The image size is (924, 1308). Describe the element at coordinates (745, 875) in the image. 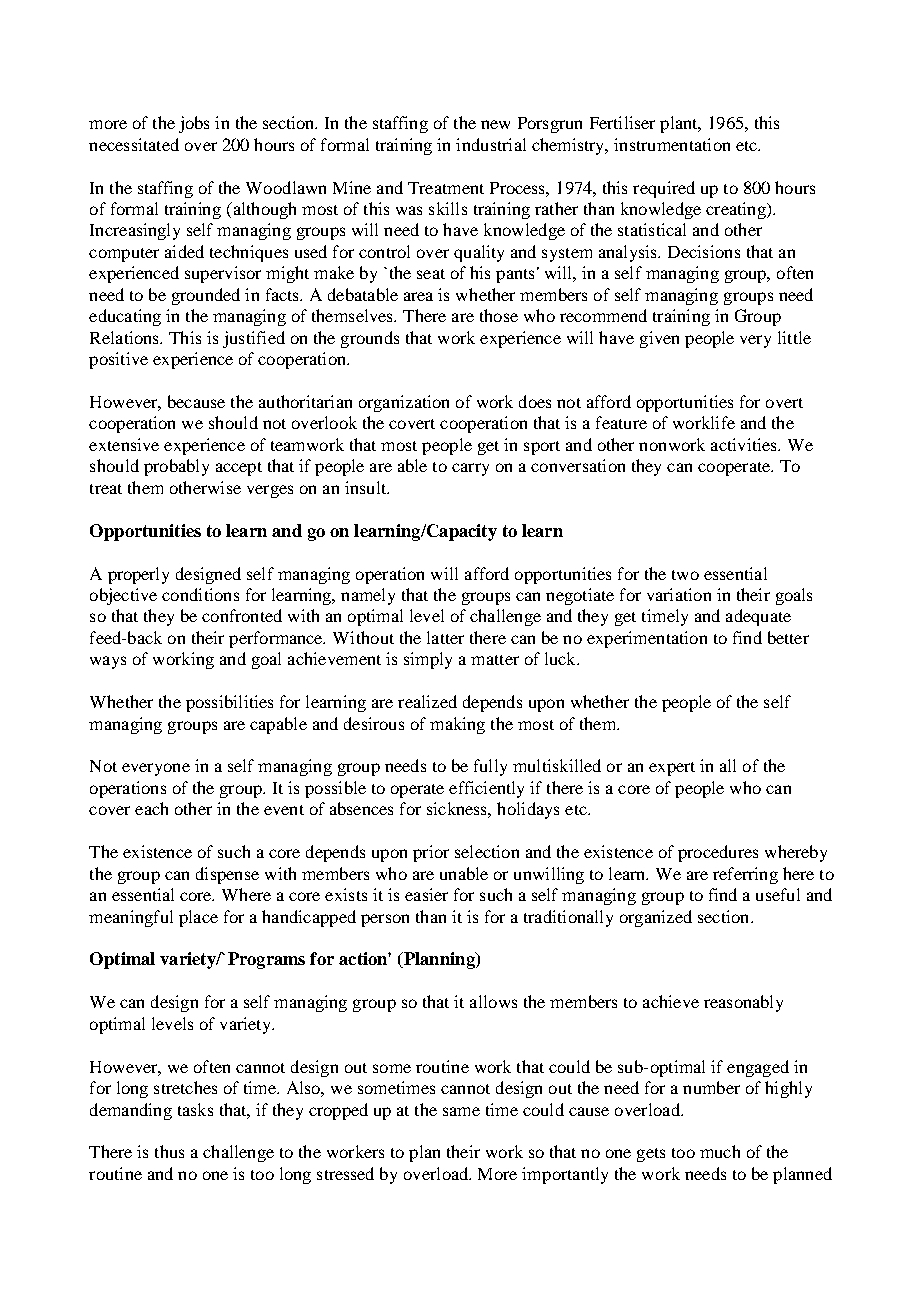

I see `referring` at that location.
